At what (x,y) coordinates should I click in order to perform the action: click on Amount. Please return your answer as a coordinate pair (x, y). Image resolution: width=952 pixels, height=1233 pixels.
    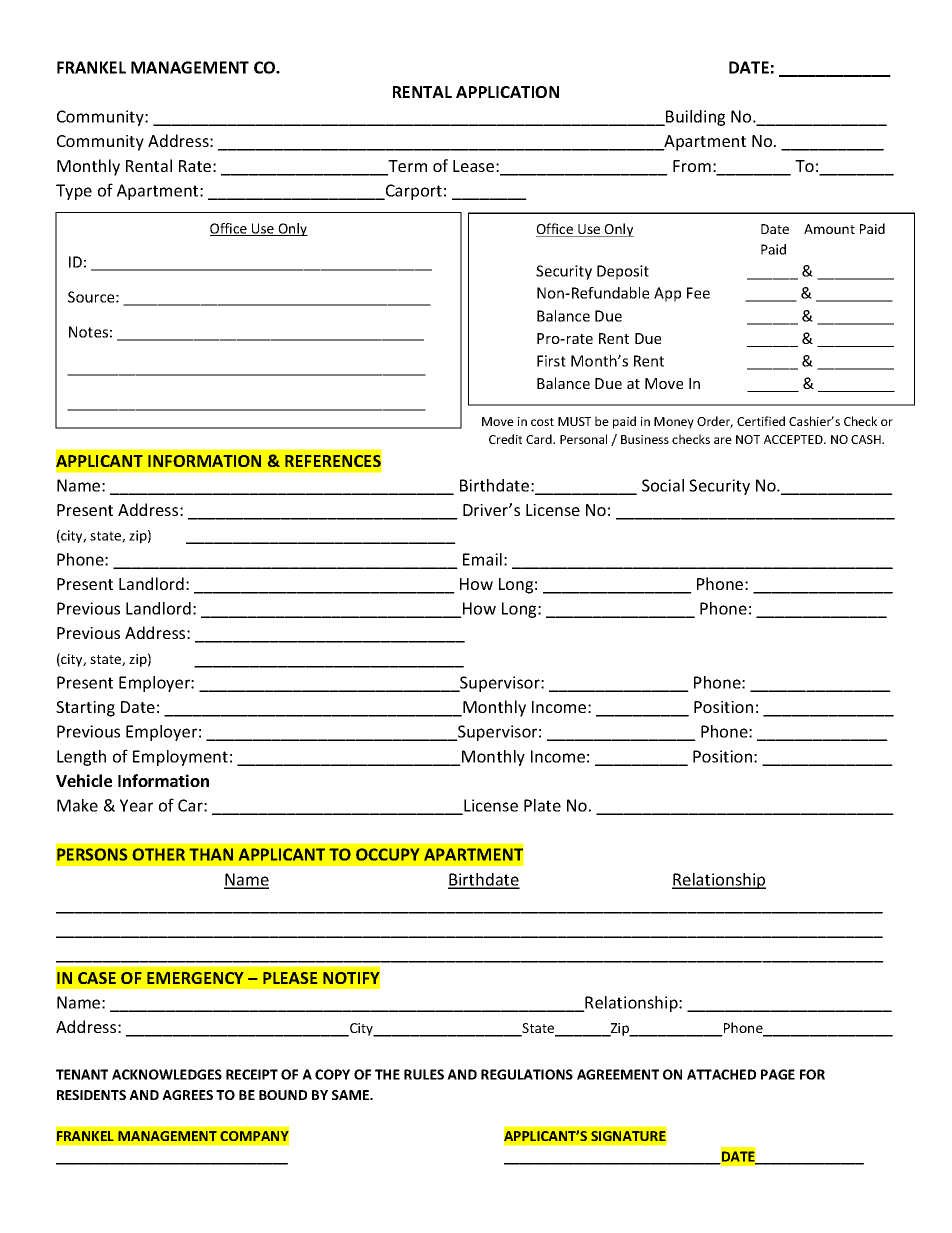
    Looking at the image, I should click on (829, 229).
